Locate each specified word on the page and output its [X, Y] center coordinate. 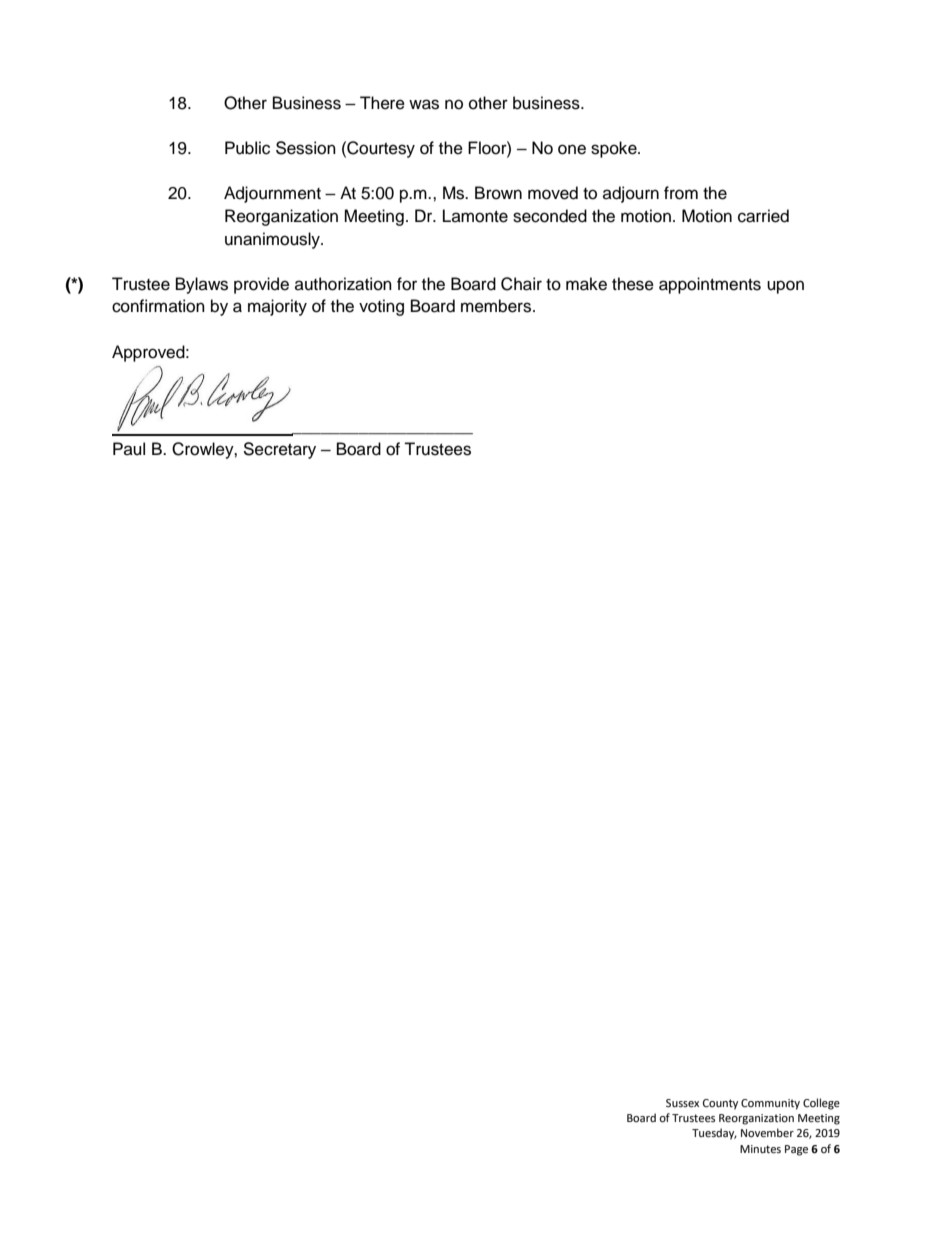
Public [247, 148]
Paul [129, 449]
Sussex [682, 1103]
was [424, 104]
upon [785, 287]
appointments [710, 285]
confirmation [158, 306]
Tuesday [714, 1134]
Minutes [760, 1149]
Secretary [280, 450]
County [720, 1104]
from [681, 193]
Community [770, 1104]
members [497, 306]
